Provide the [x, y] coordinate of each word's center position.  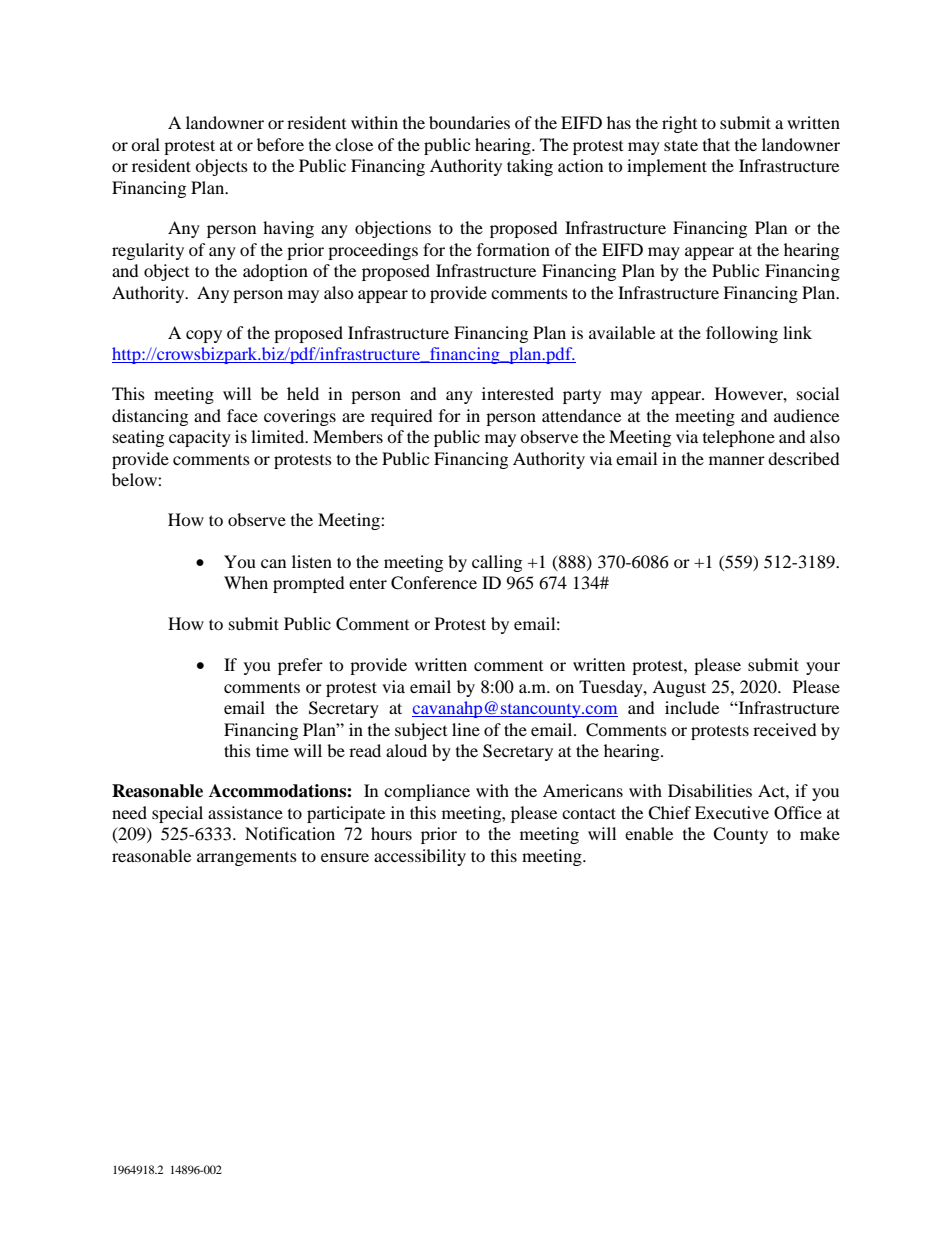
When [246, 582]
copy [204, 336]
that [716, 144]
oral [145, 144]
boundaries [469, 122]
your [823, 668]
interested [518, 393]
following [742, 334]
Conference [434, 583]
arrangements [247, 859]
